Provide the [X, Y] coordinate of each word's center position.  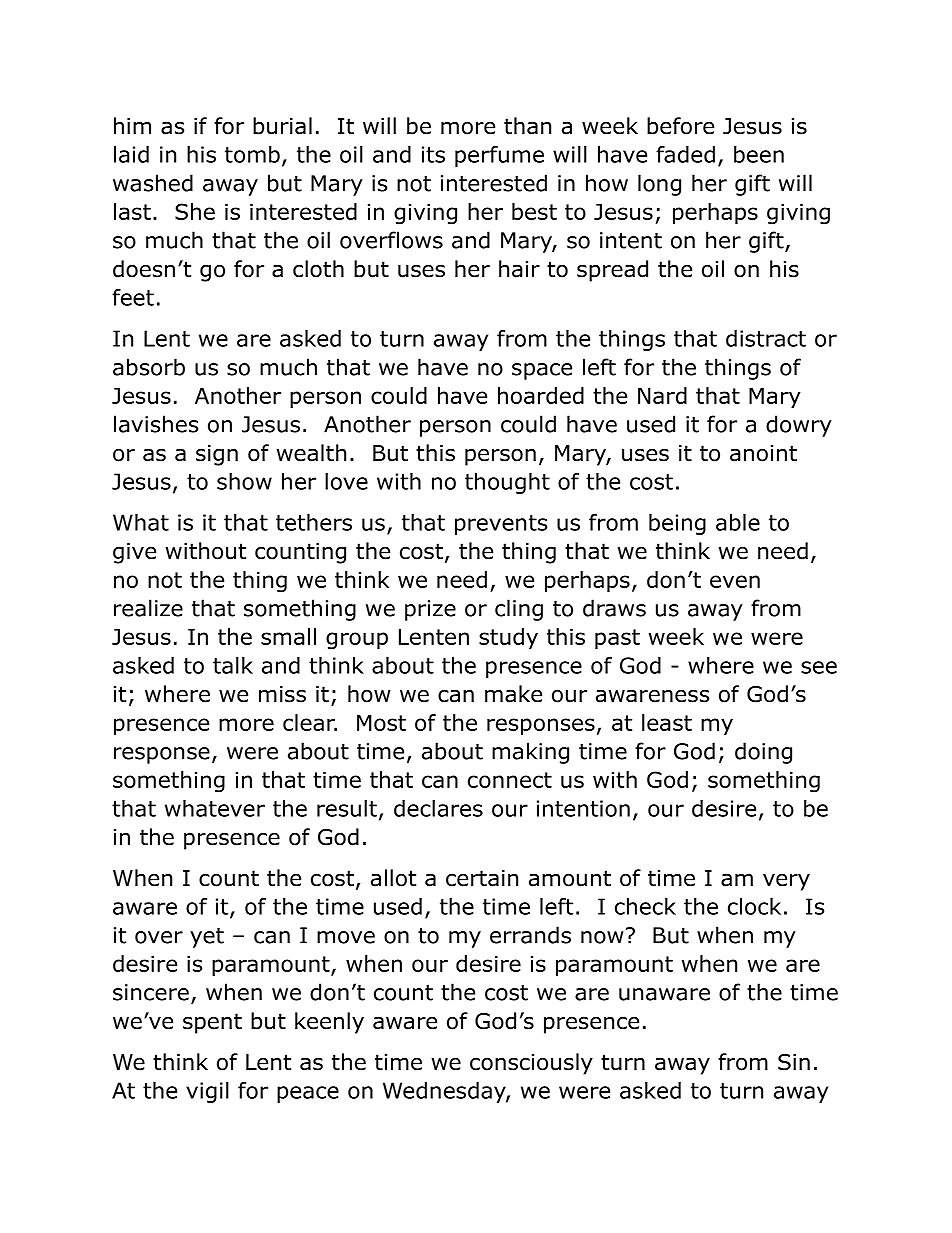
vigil [207, 1092]
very [786, 882]
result [347, 808]
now [602, 937]
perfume [499, 156]
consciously [531, 1064]
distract [766, 338]
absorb [149, 367]
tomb [252, 154]
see [819, 667]
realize [148, 608]
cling [519, 610]
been [759, 154]
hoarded [541, 395]
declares [438, 808]
